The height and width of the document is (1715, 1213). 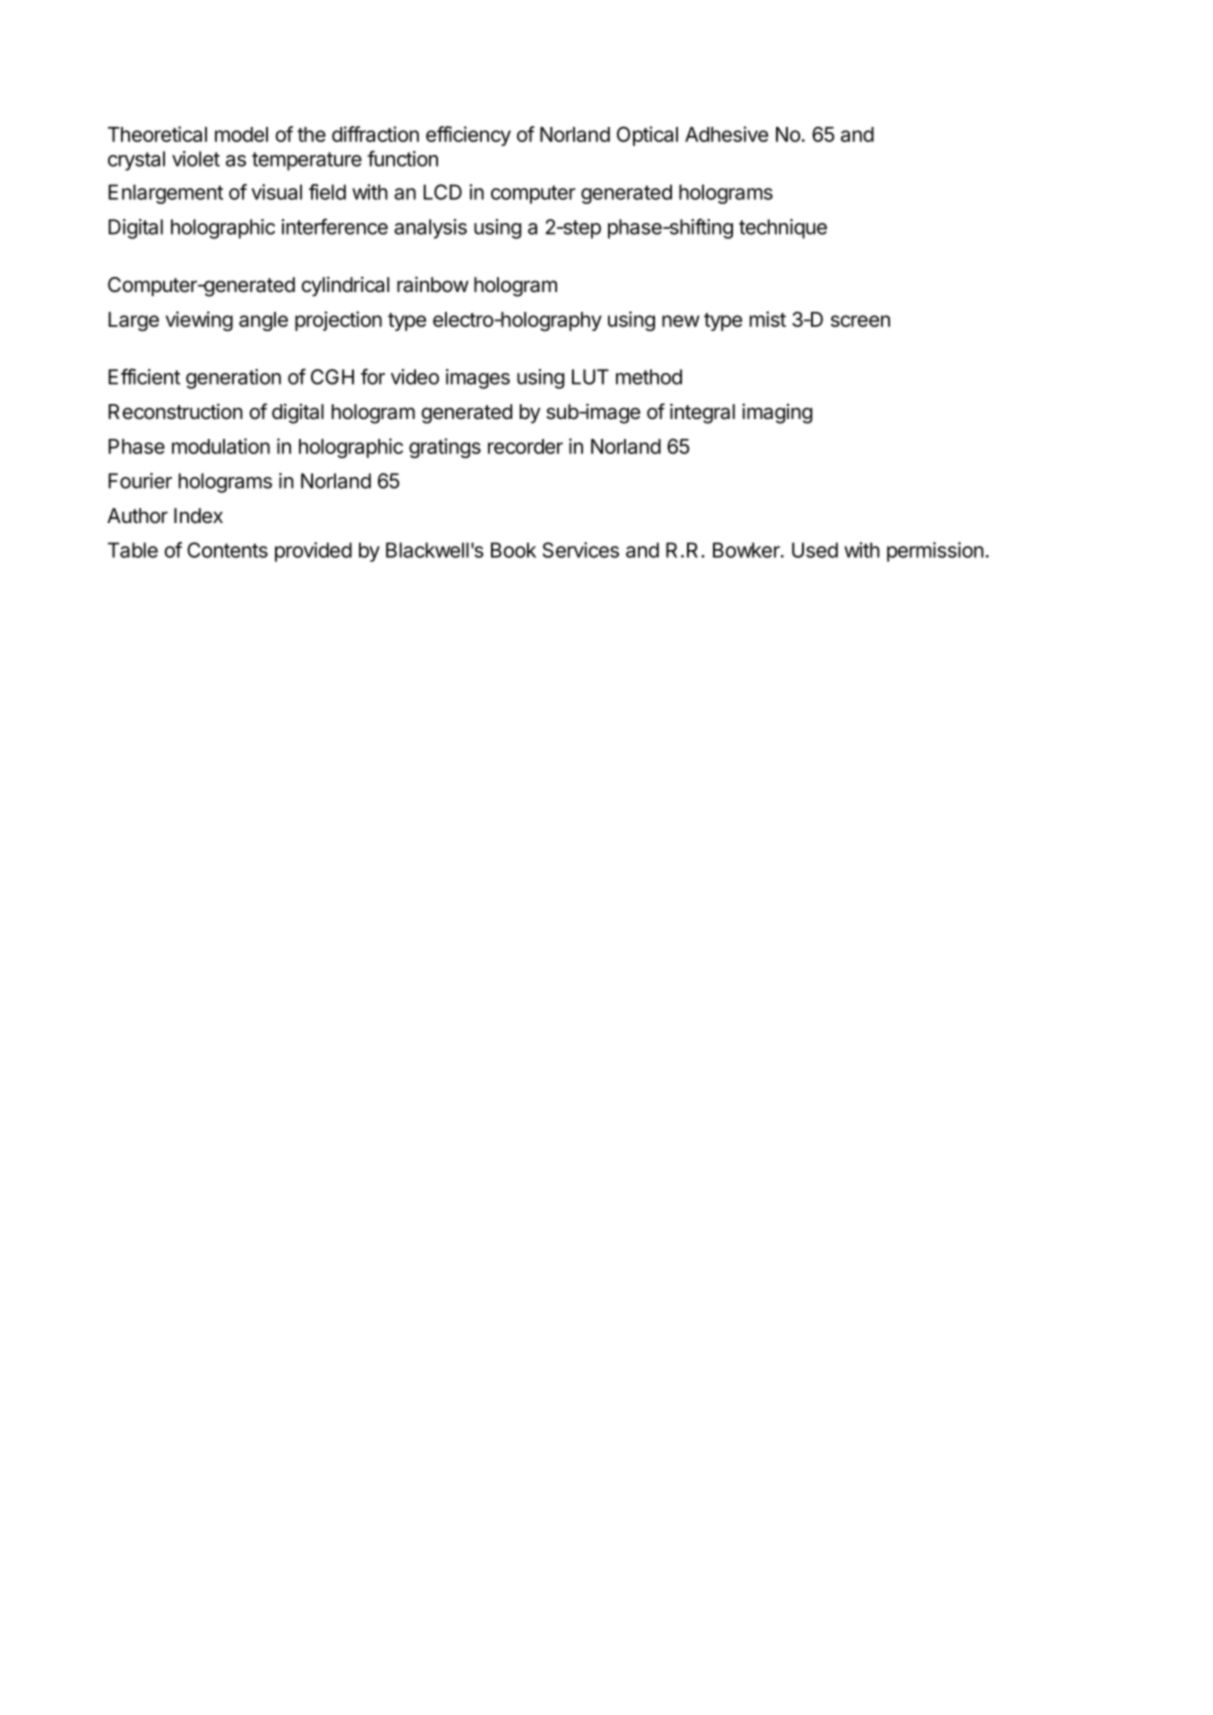 What do you see at coordinates (468, 136) in the document?
I see `efficiency` at bounding box center [468, 136].
